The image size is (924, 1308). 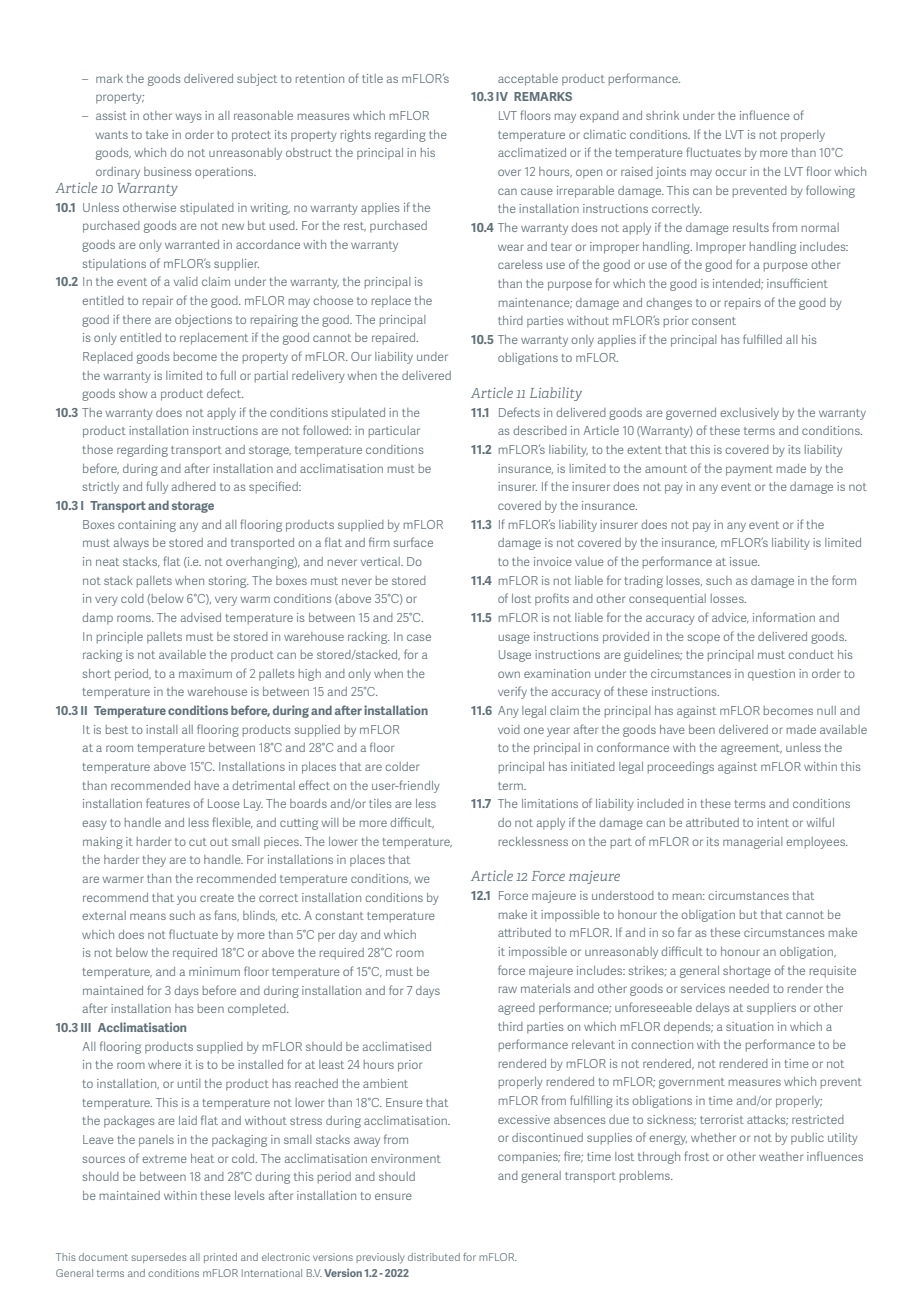 I want to click on supersedes, so click(x=159, y=1258).
